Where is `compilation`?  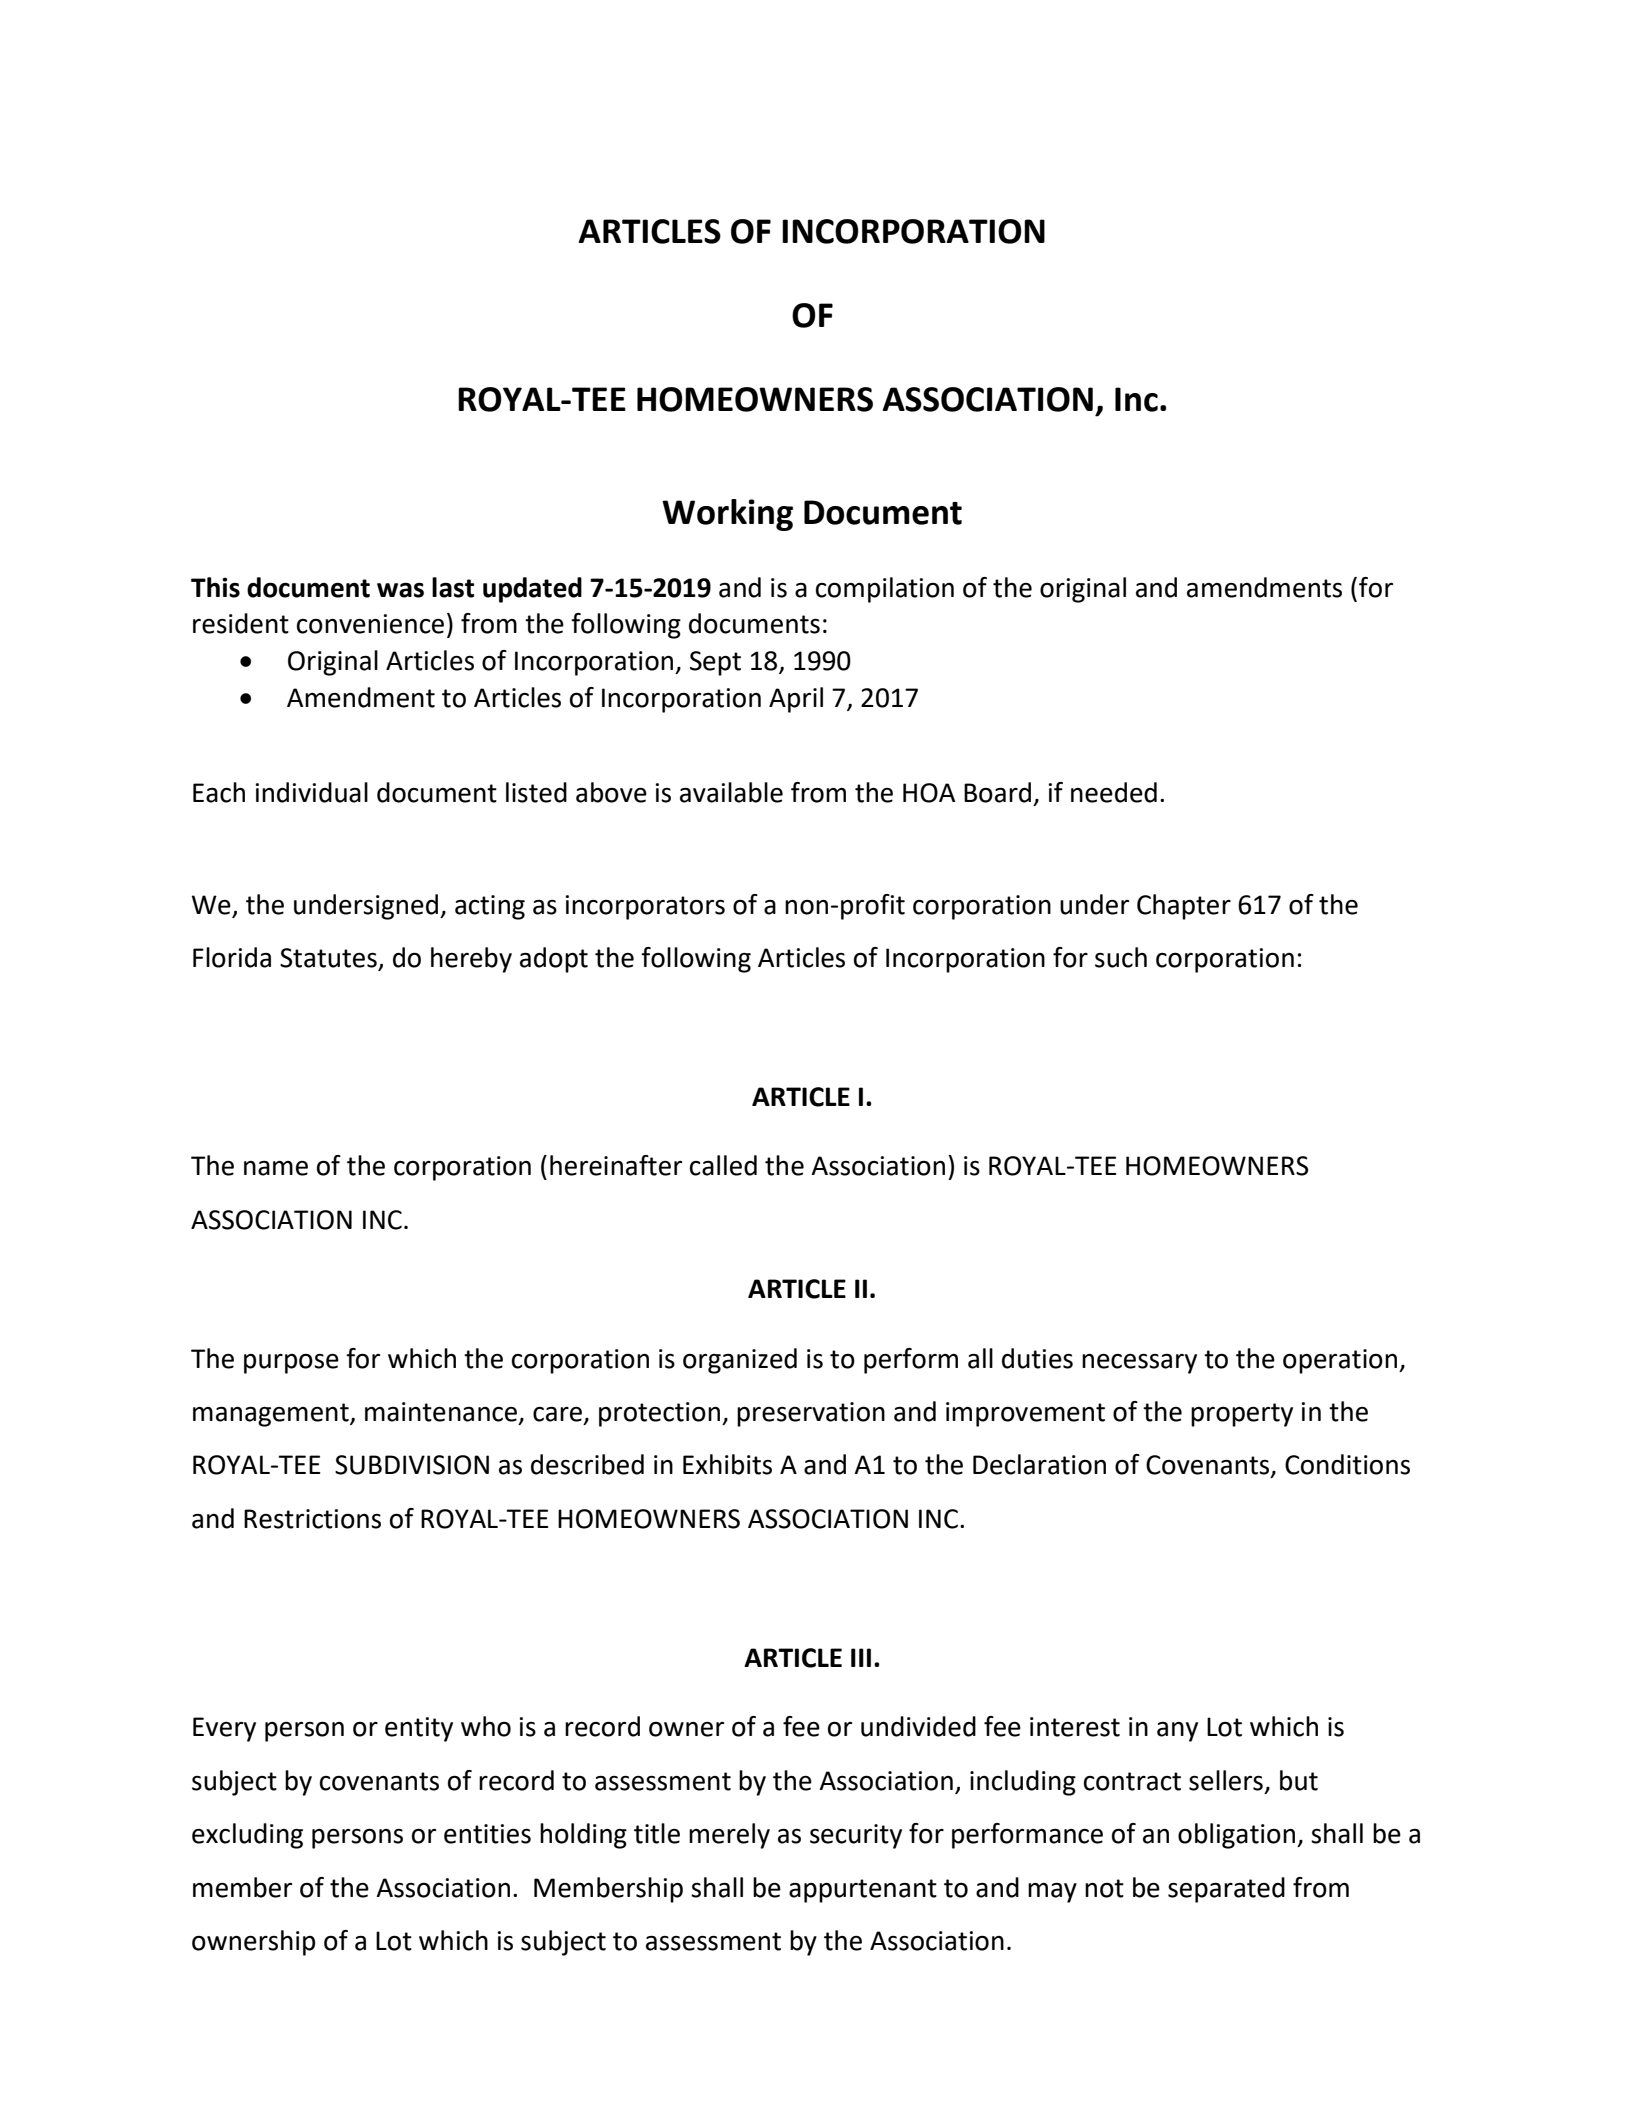
compilation is located at coordinates (885, 590).
